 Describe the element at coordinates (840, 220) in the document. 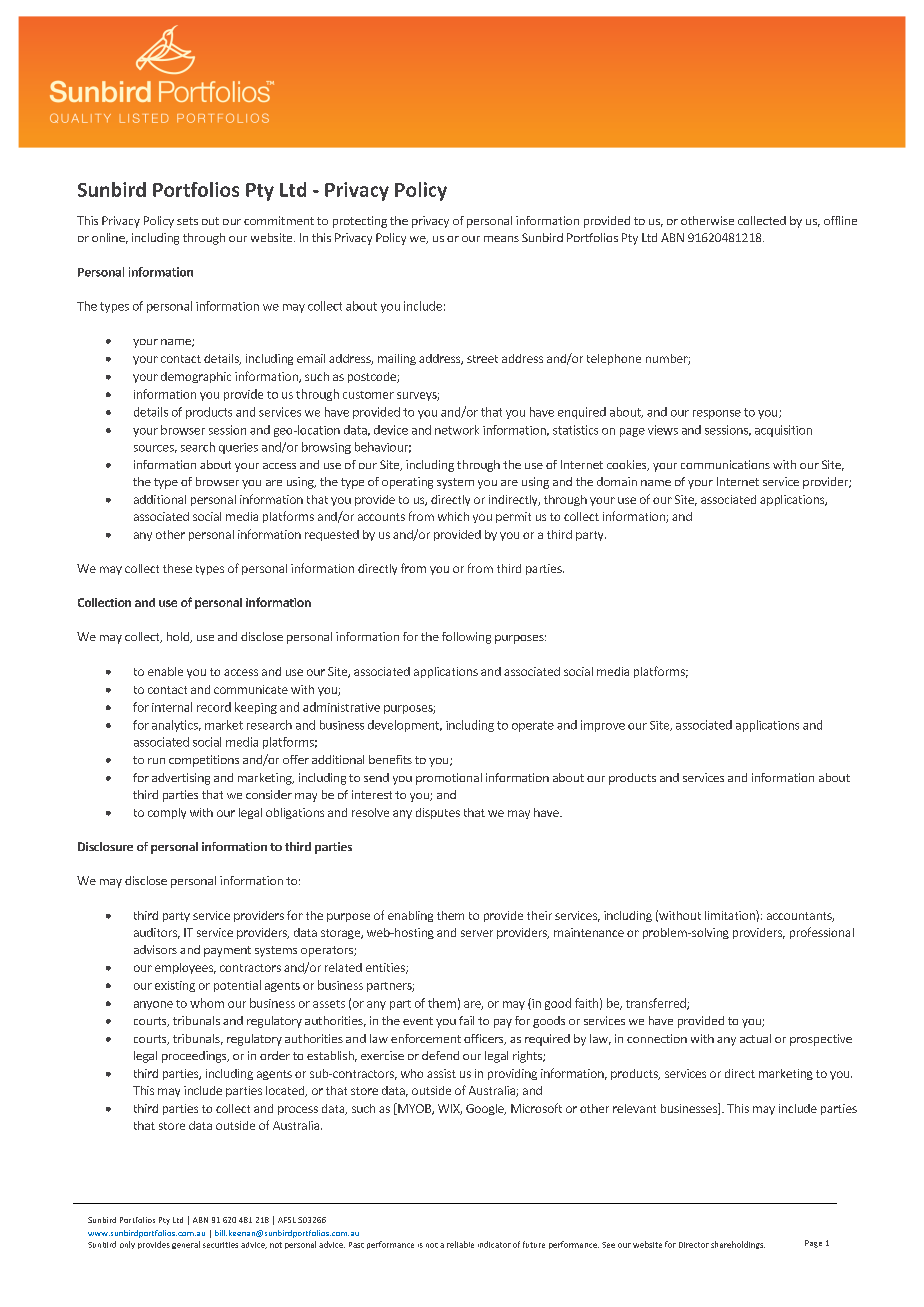

I see `offline` at that location.
